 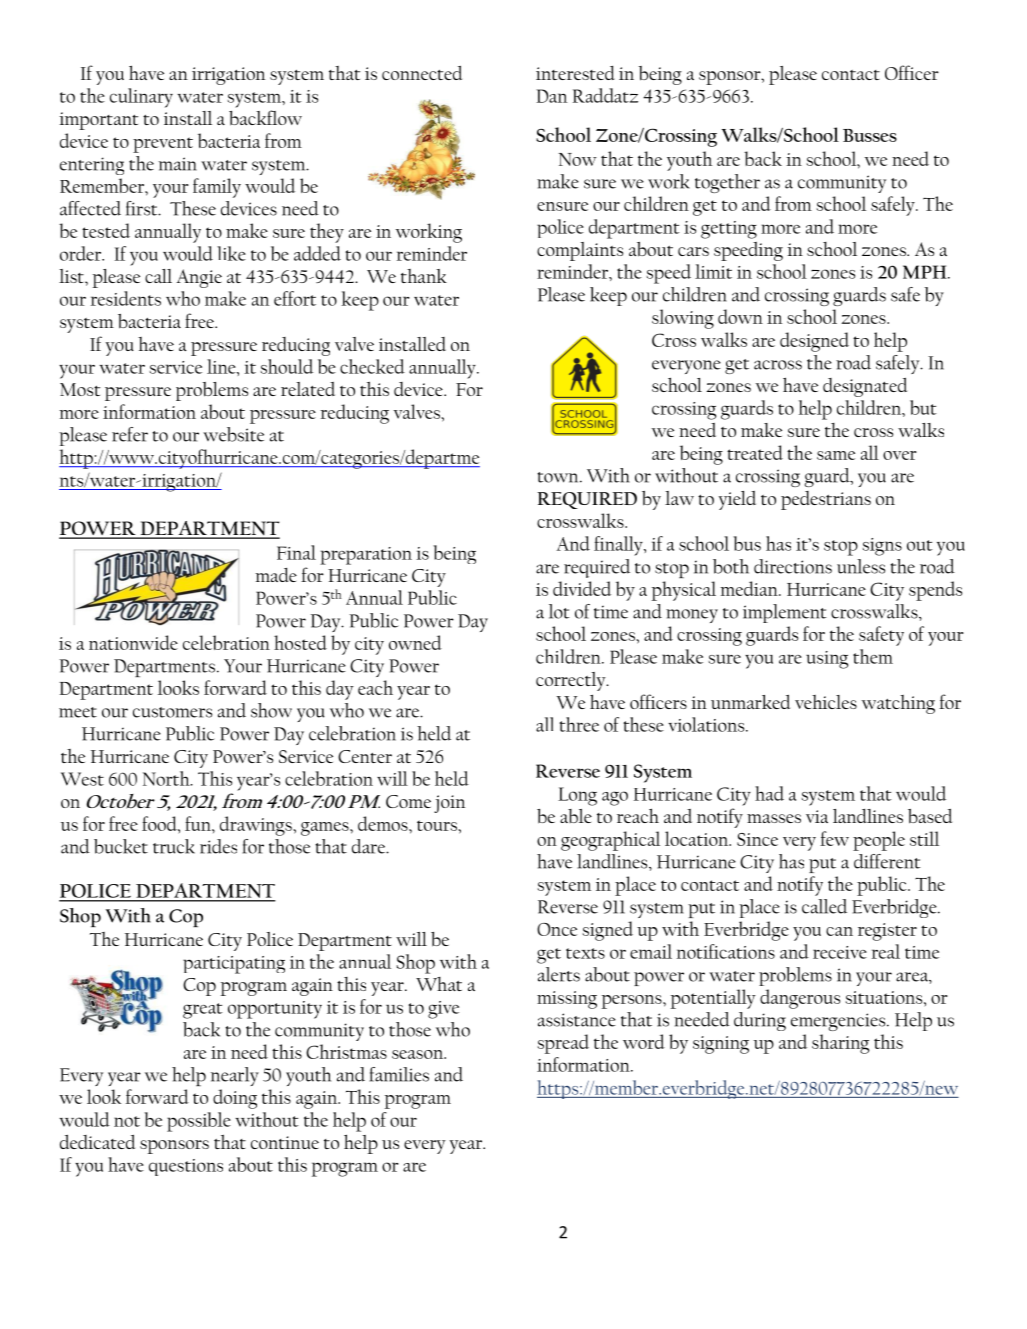 I want to click on culinary, so click(x=141, y=98).
